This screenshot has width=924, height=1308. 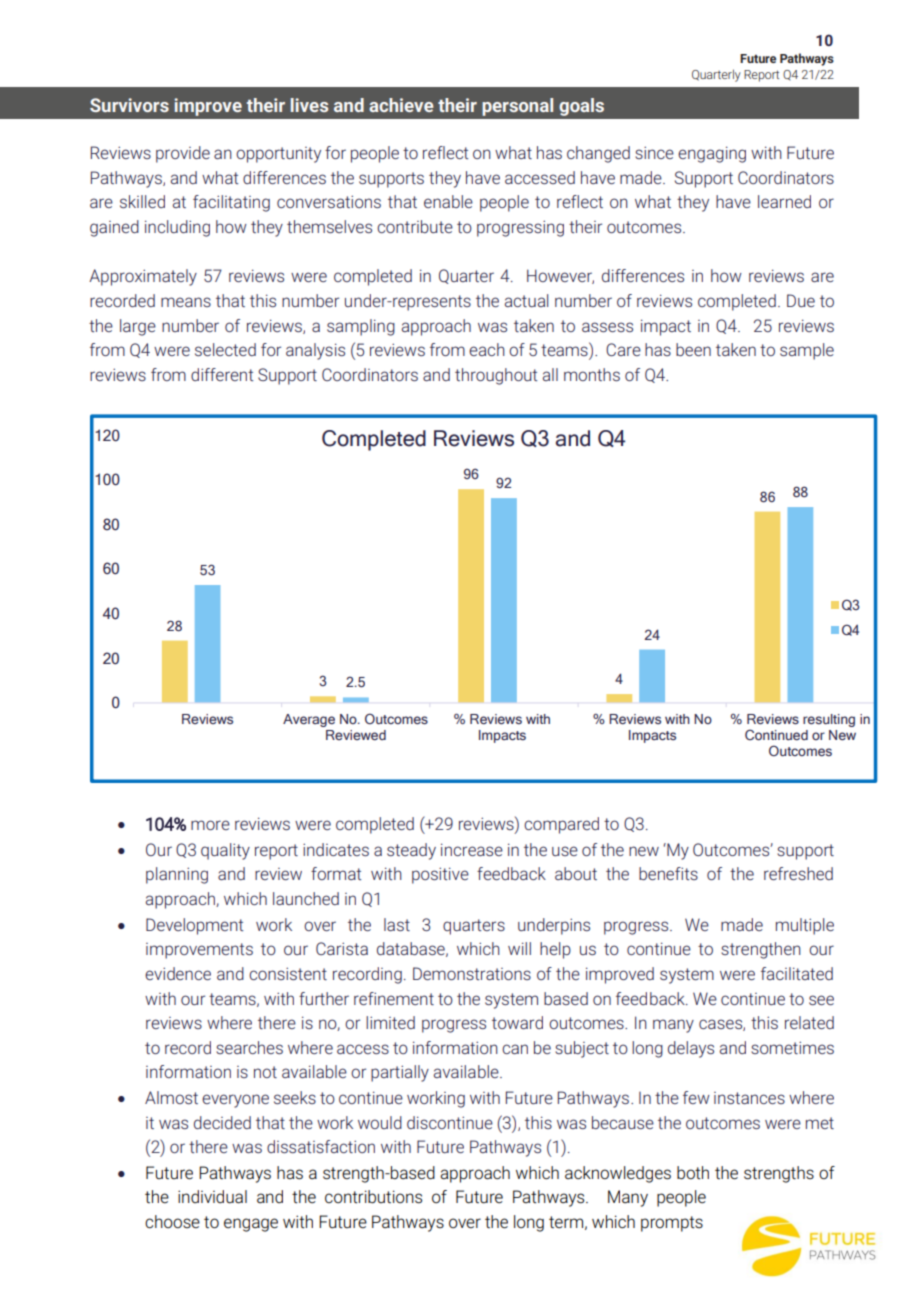 What do you see at coordinates (183, 154) in the screenshot?
I see `provide` at bounding box center [183, 154].
